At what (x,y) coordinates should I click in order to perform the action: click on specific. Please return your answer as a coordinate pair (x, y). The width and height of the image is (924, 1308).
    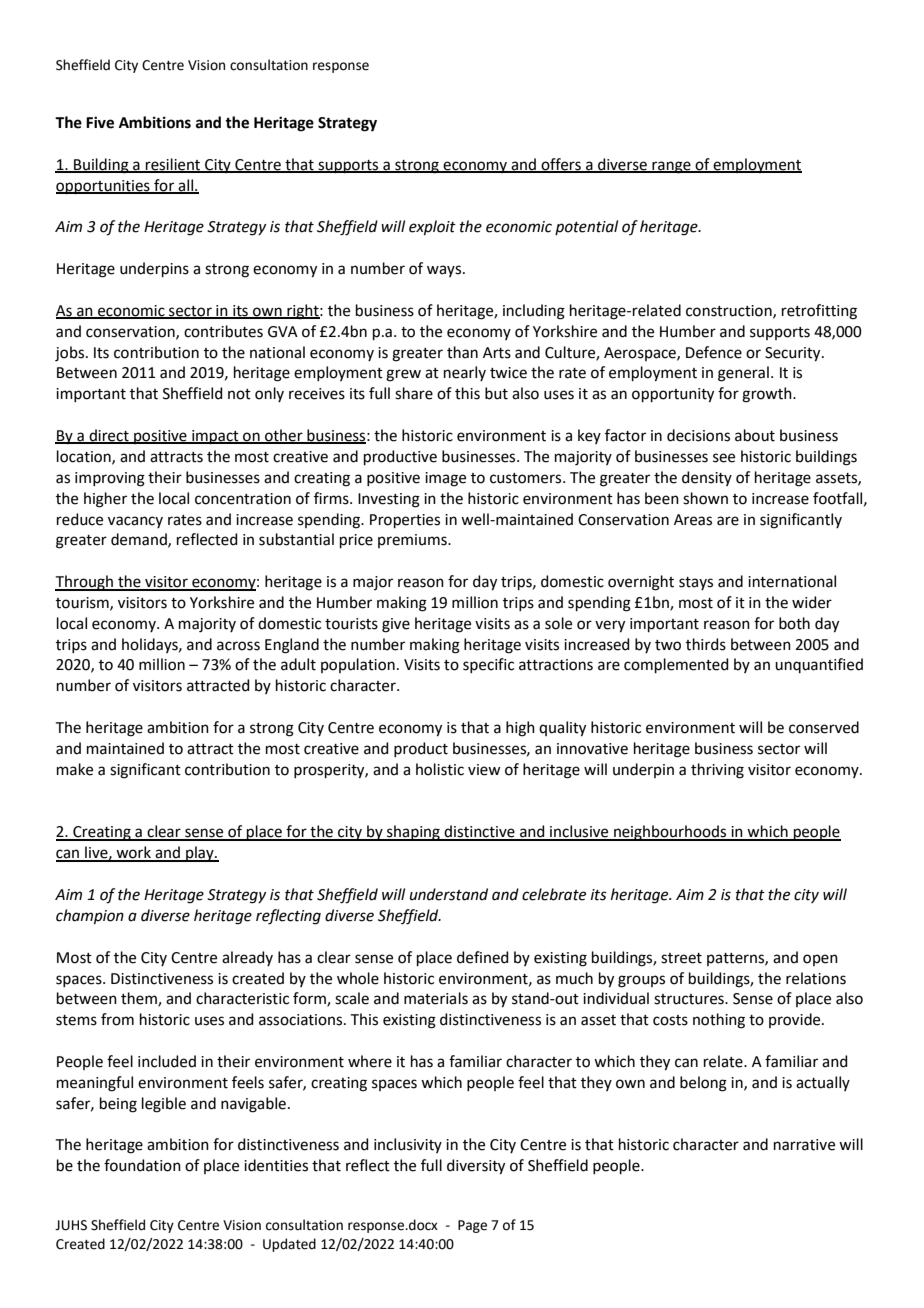
    Looking at the image, I should click on (488, 665).
